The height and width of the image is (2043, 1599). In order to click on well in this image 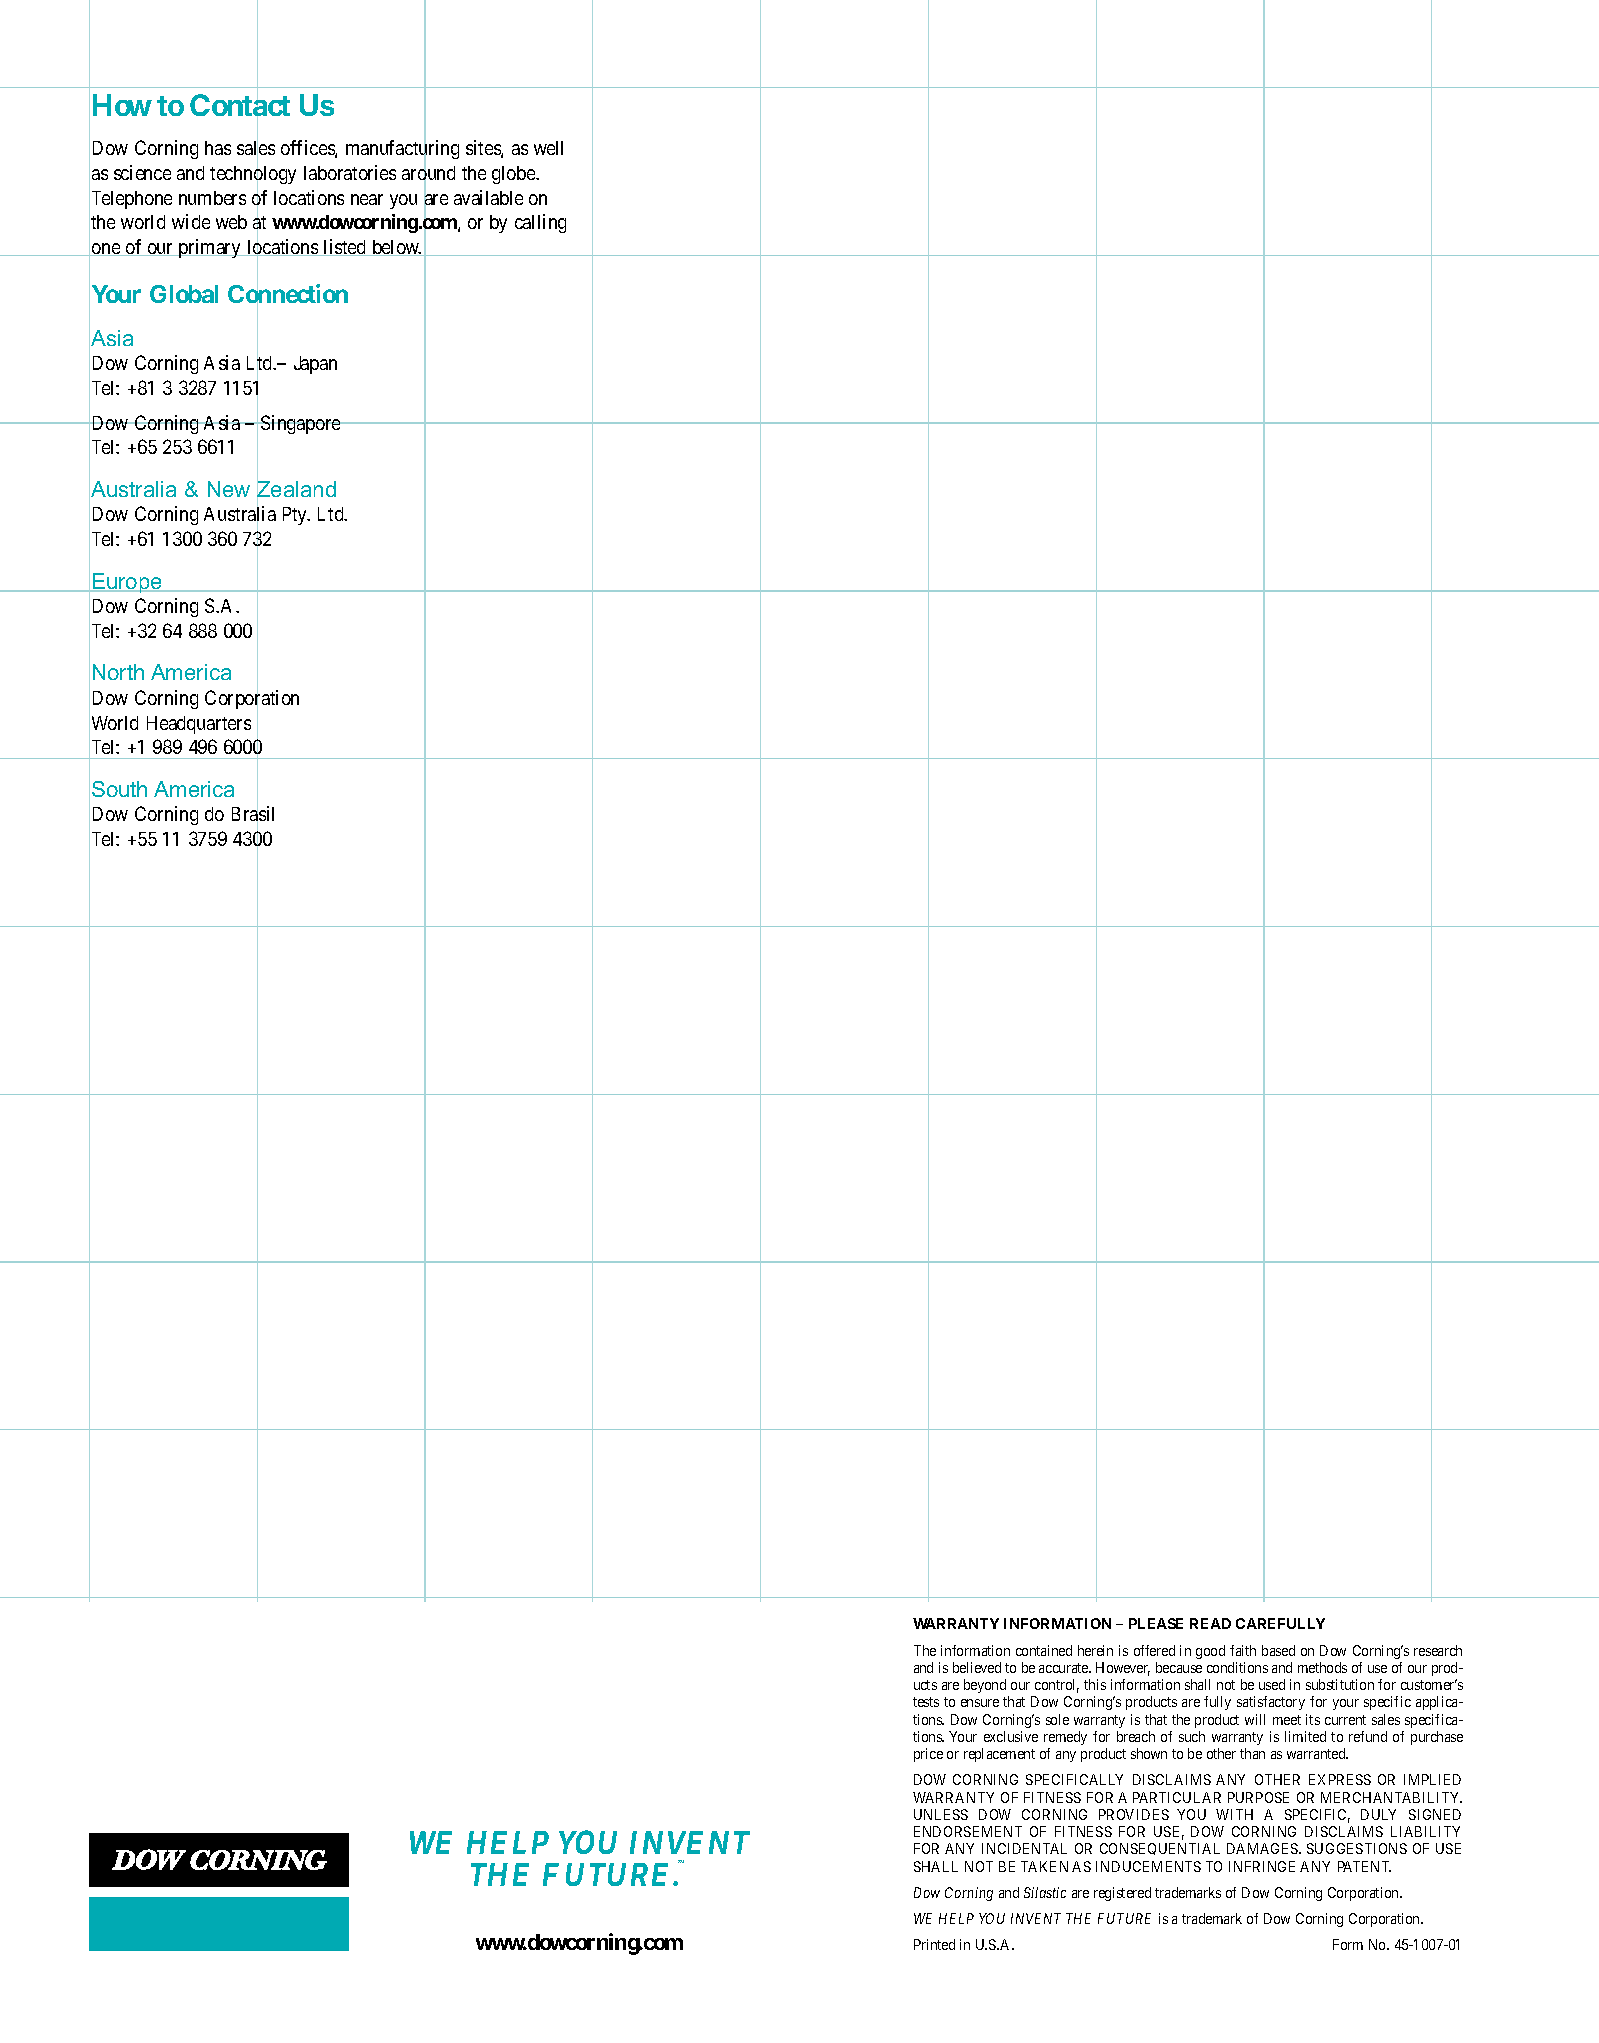, I will do `click(548, 148)`.
